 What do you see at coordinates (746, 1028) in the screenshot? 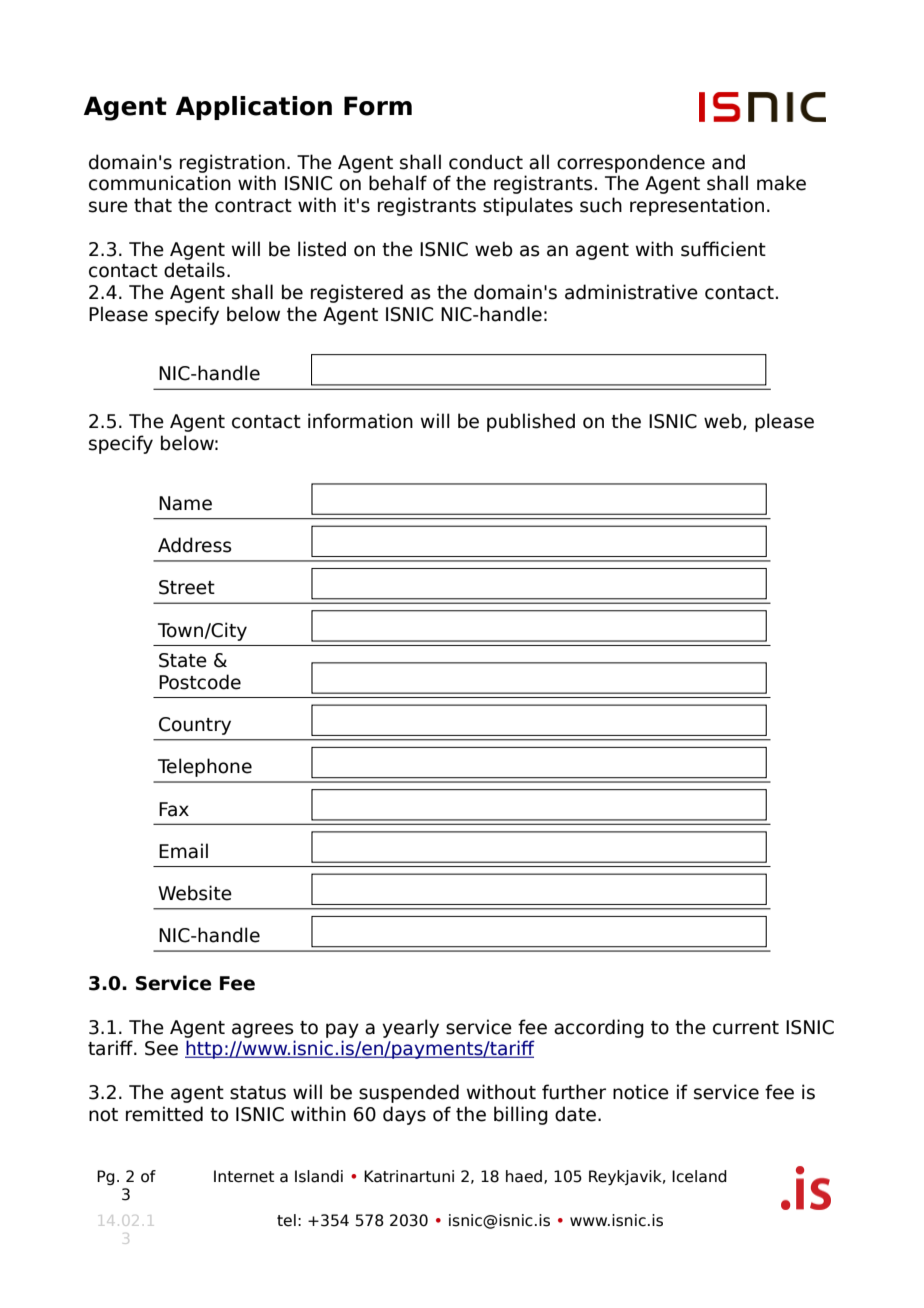
I see `current` at bounding box center [746, 1028].
